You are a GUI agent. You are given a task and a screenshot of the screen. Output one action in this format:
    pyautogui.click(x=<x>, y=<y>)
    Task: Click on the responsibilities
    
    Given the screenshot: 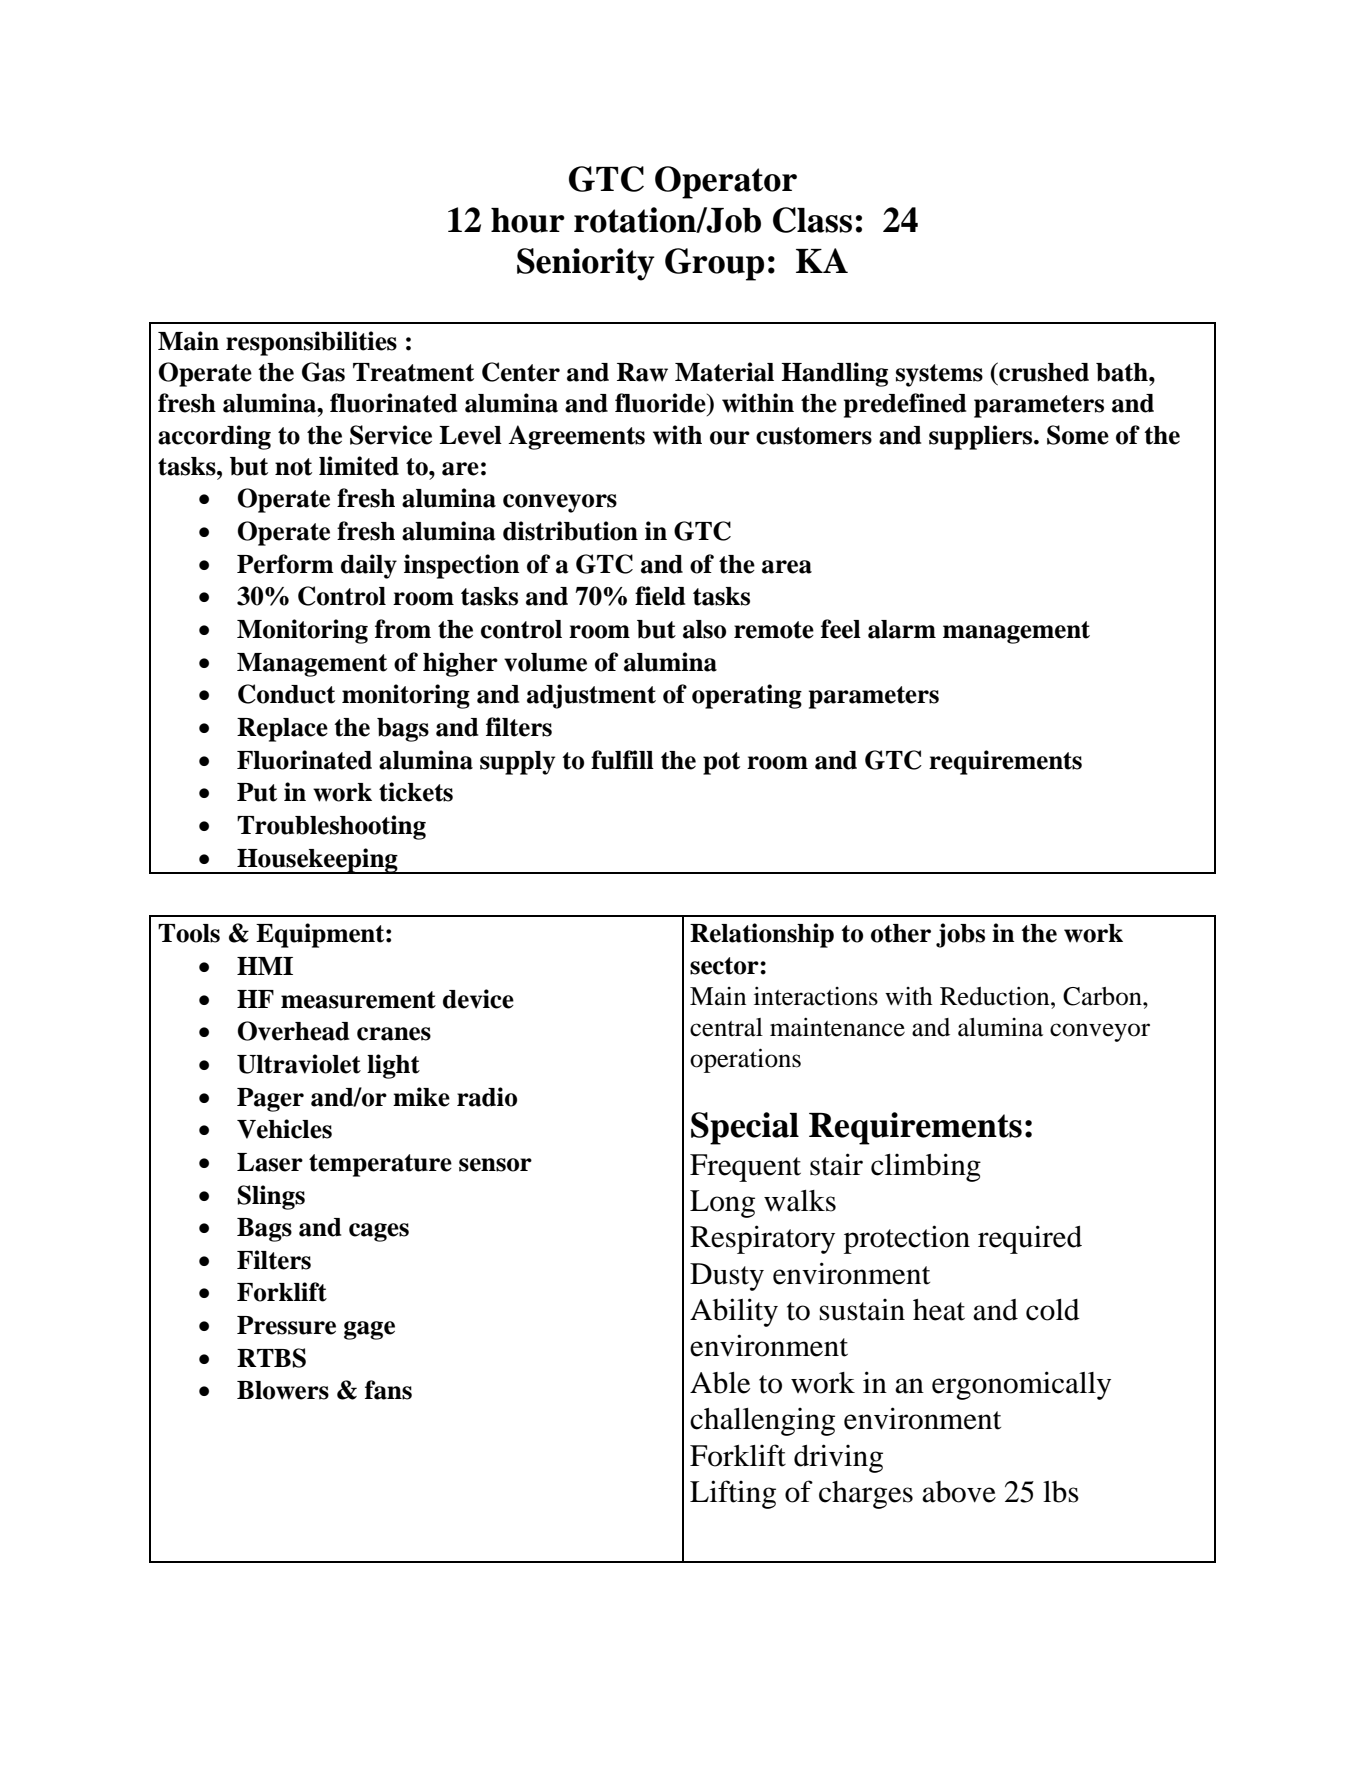 What is the action you would take?
    pyautogui.click(x=311, y=343)
